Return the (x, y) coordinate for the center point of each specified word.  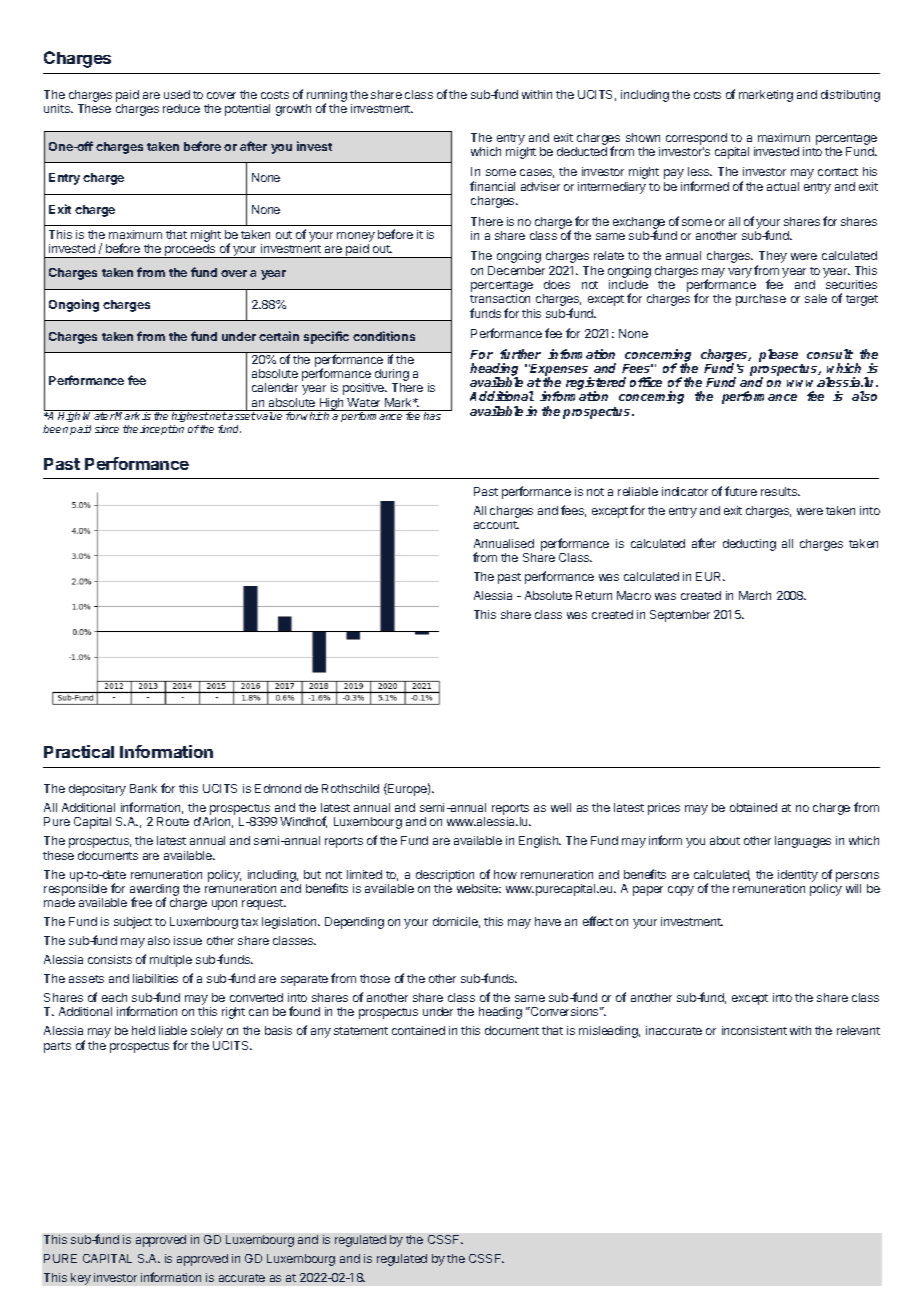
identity (798, 876)
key (81, 1279)
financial (492, 186)
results (780, 491)
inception (162, 430)
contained (418, 1030)
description (445, 876)
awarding (154, 891)
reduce (181, 108)
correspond (696, 139)
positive (365, 389)
